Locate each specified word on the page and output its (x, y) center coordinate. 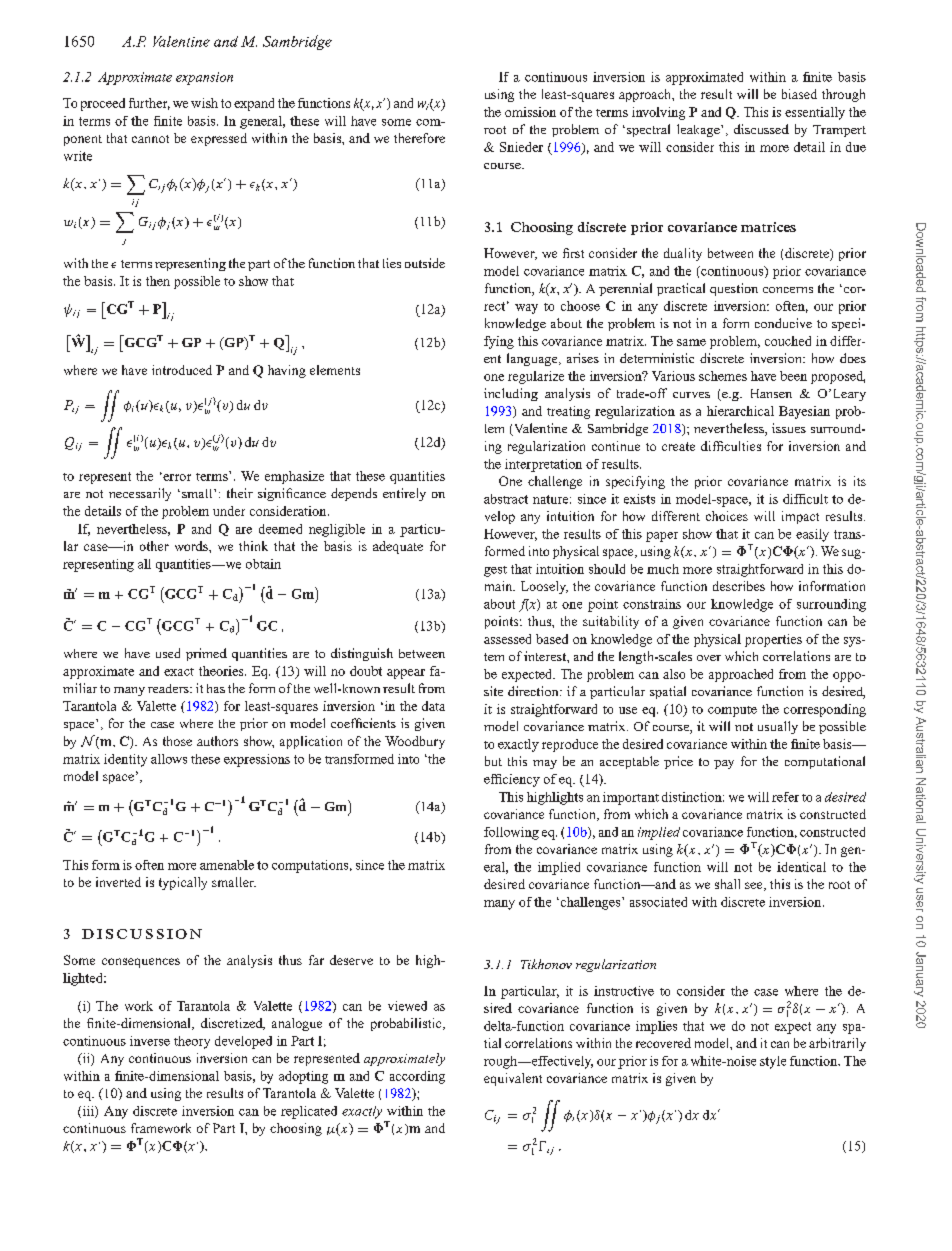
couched (788, 341)
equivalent (513, 1079)
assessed (507, 639)
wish (204, 103)
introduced (182, 370)
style (773, 1062)
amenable (227, 865)
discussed (761, 129)
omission (530, 112)
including (511, 394)
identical (801, 867)
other (154, 546)
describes (739, 586)
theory (192, 1042)
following (511, 833)
